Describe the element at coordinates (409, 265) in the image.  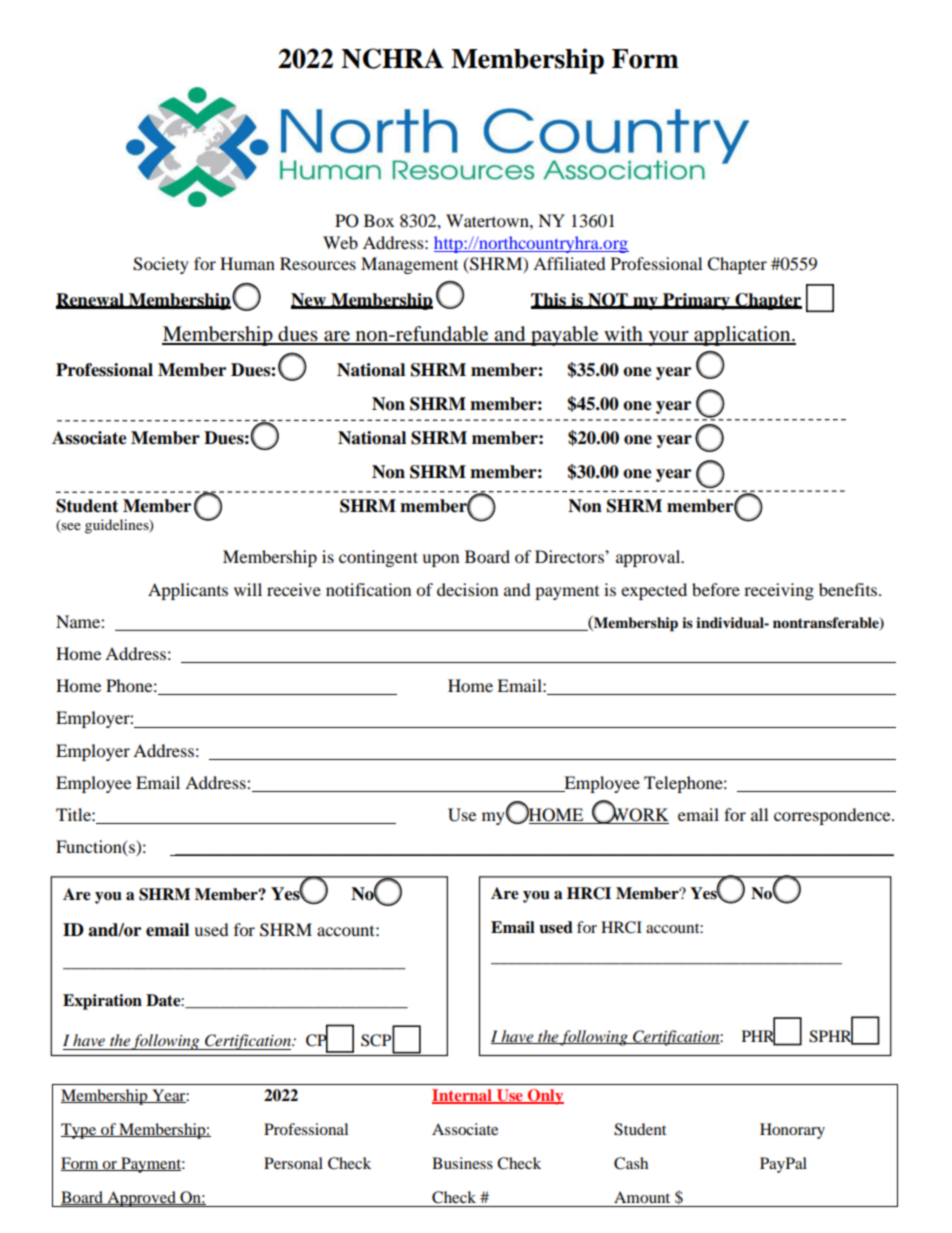
I see `Management` at that location.
